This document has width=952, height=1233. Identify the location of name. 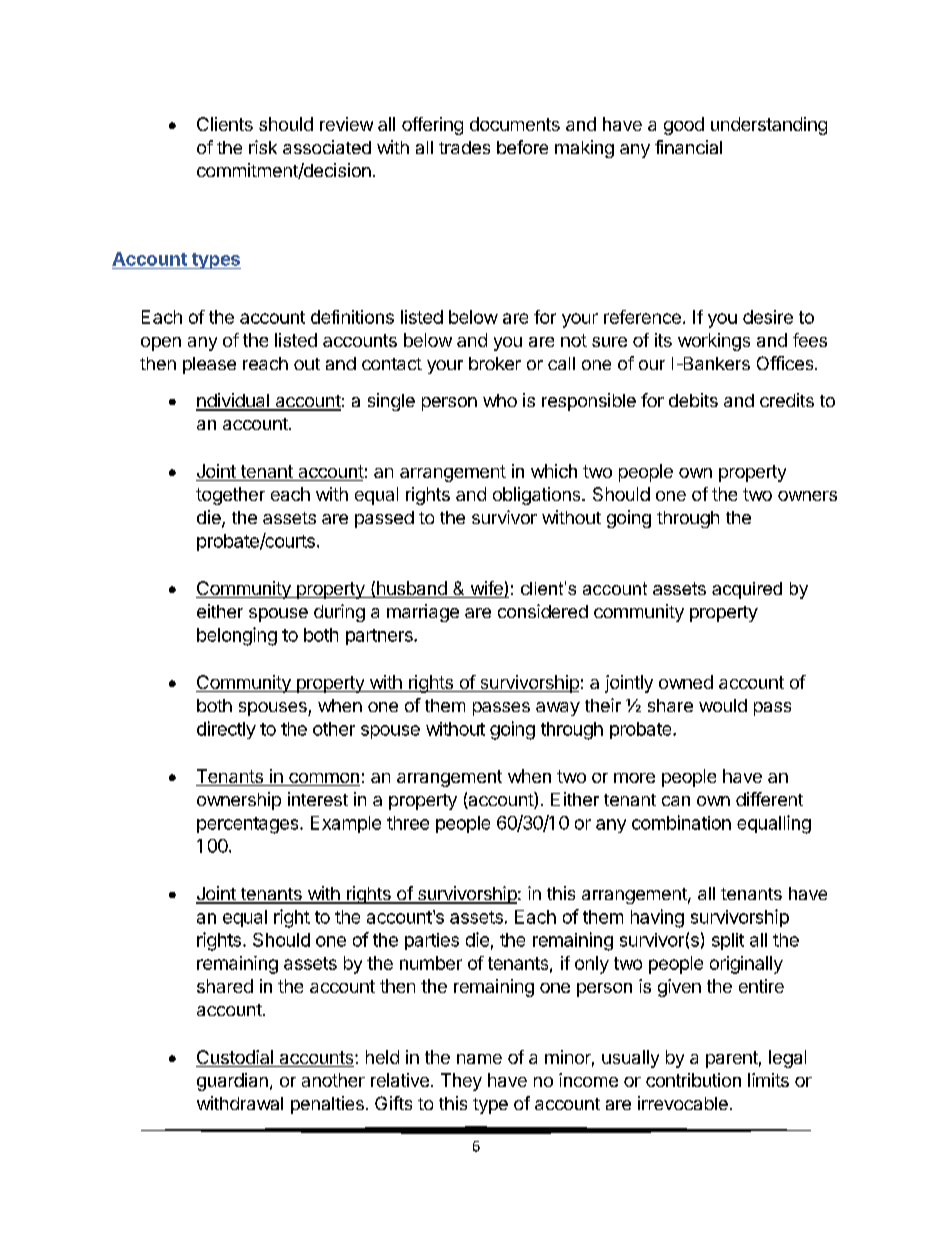
(479, 1059).
